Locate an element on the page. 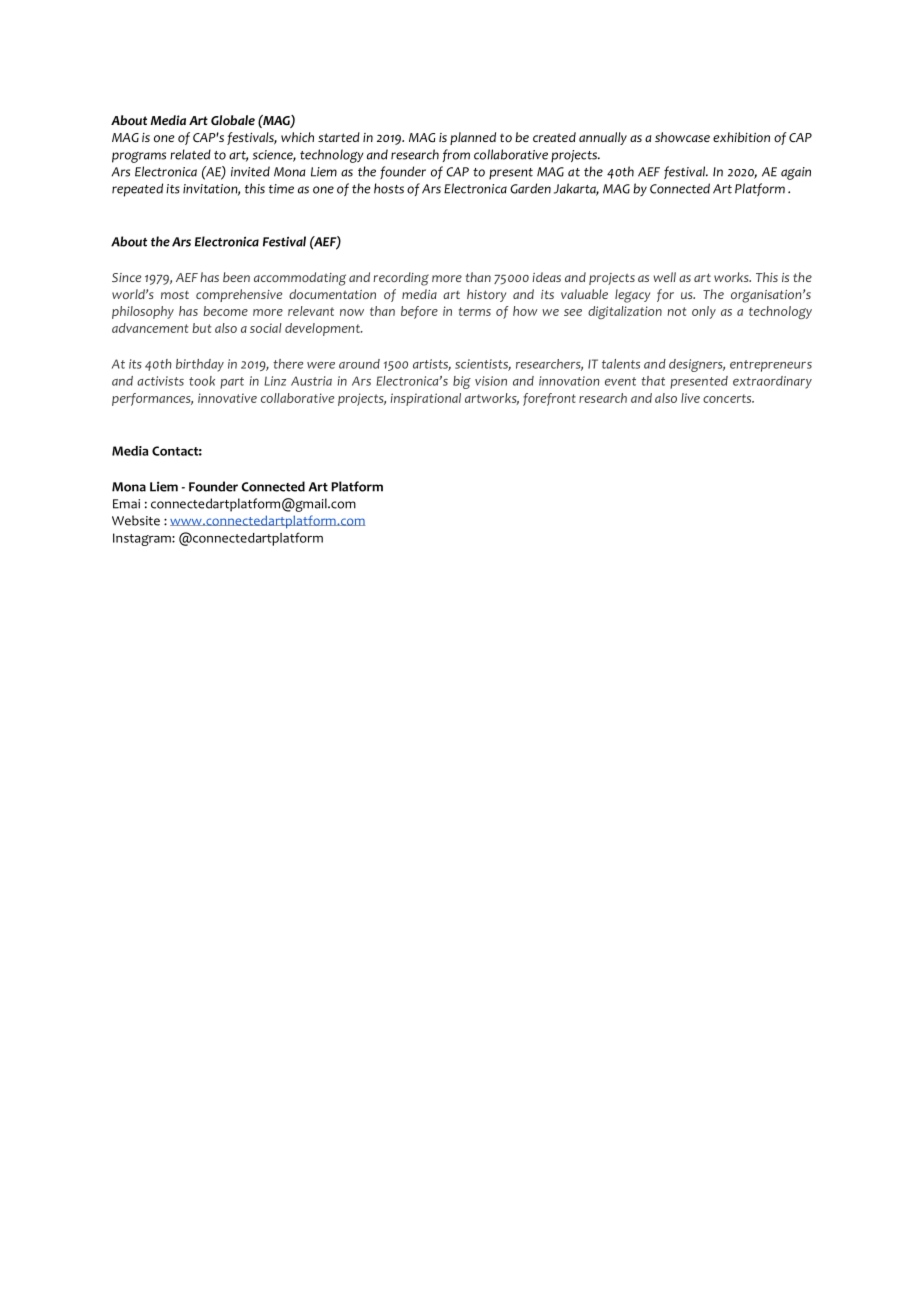 Image resolution: width=924 pixels, height=1307 pixels. exhibition is located at coordinates (741, 137).
